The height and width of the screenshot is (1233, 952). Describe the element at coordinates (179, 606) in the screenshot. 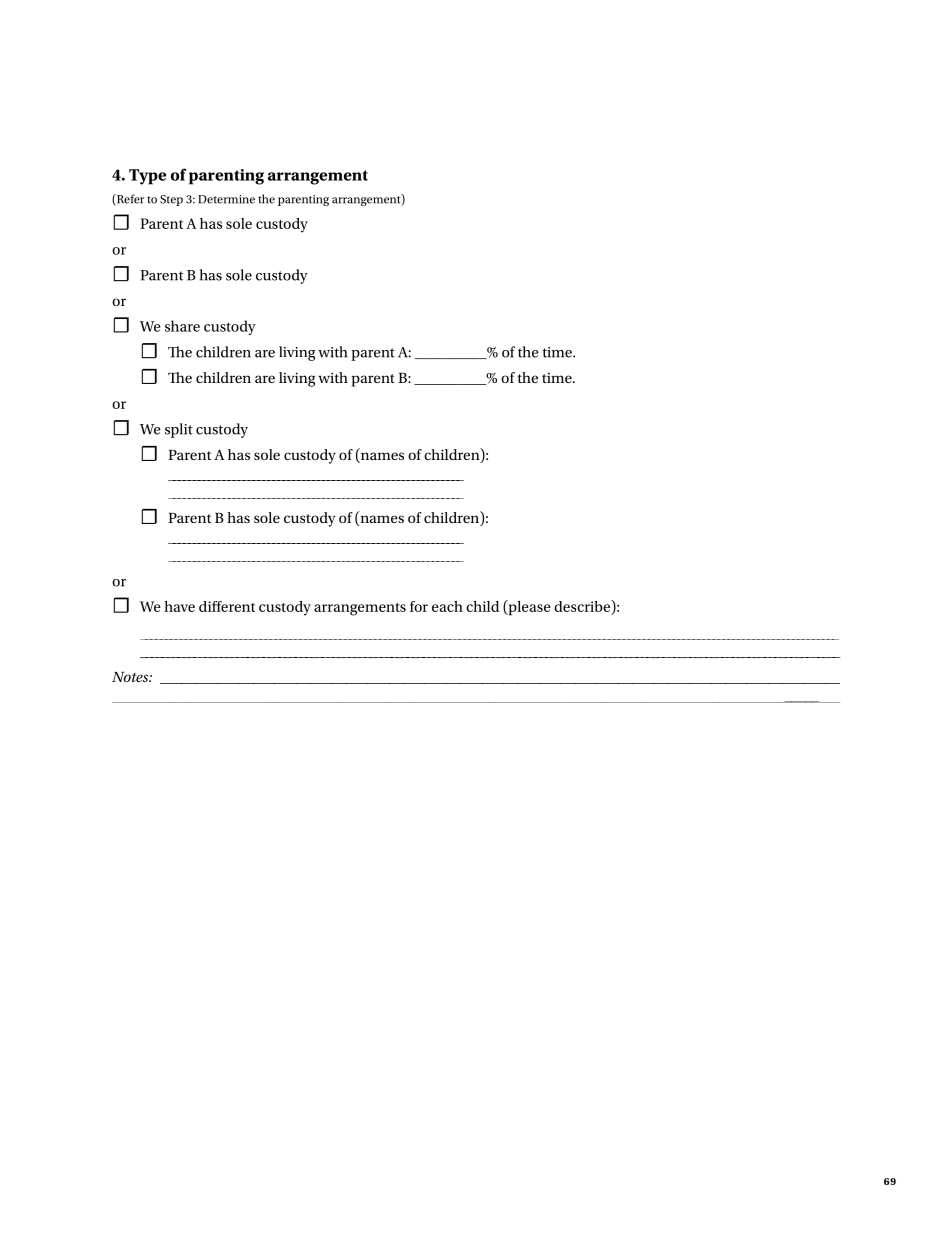

I see `have` at that location.
